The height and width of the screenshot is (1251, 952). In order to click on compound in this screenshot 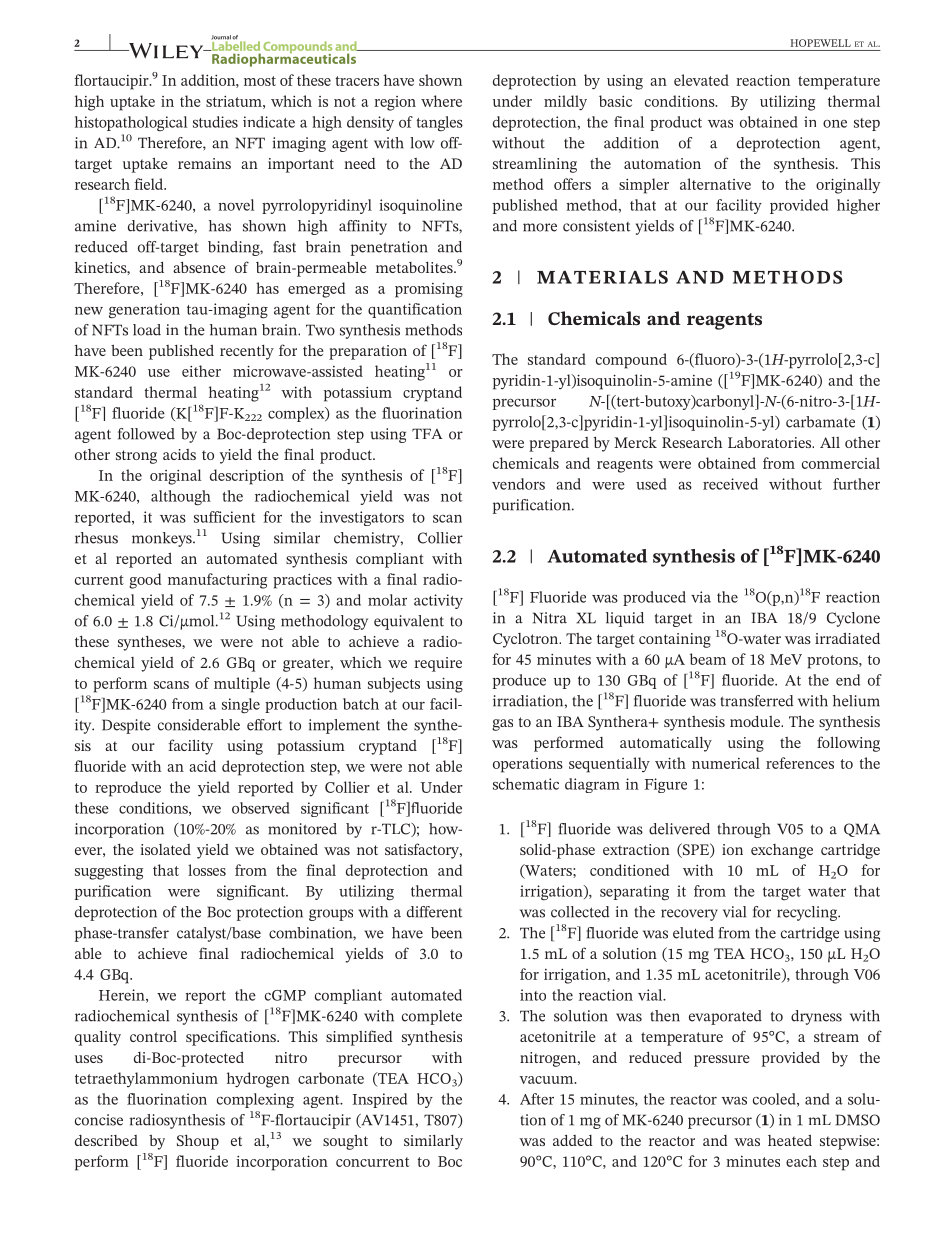, I will do `click(631, 361)`.
